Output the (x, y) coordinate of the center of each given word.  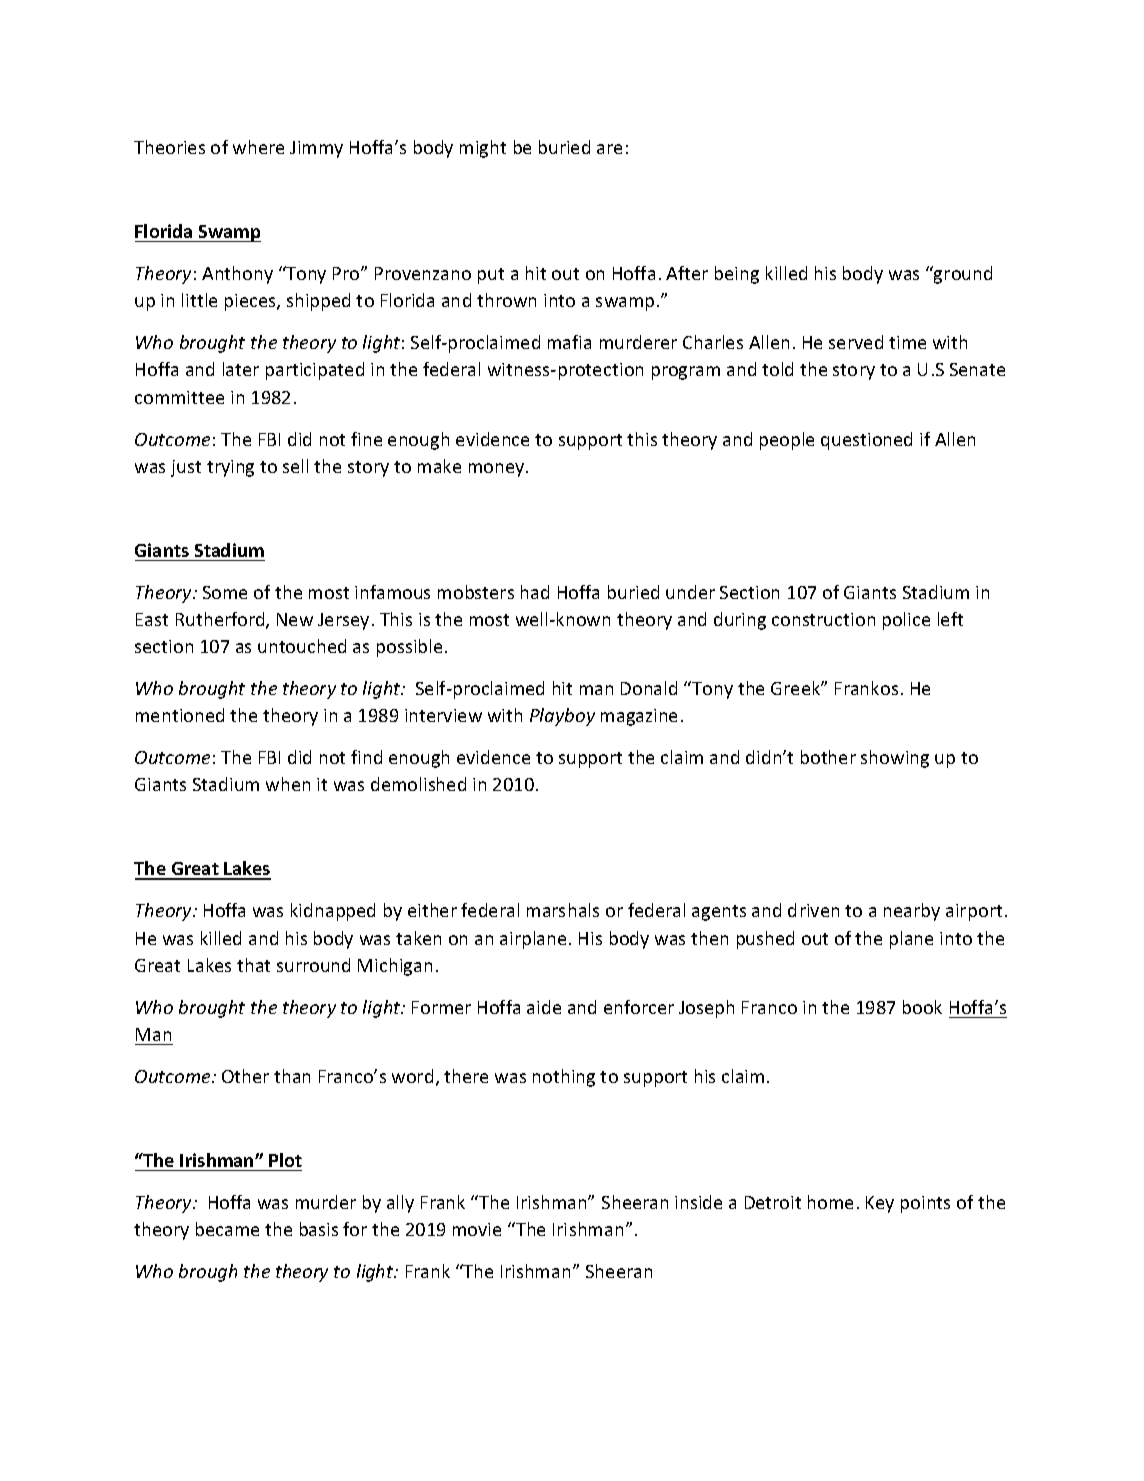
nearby (912, 912)
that (253, 965)
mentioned (180, 715)
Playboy (562, 717)
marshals (563, 910)
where (258, 147)
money (498, 470)
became (227, 1229)
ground (962, 275)
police (906, 621)
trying (230, 468)
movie (477, 1229)
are (609, 149)
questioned (866, 441)
